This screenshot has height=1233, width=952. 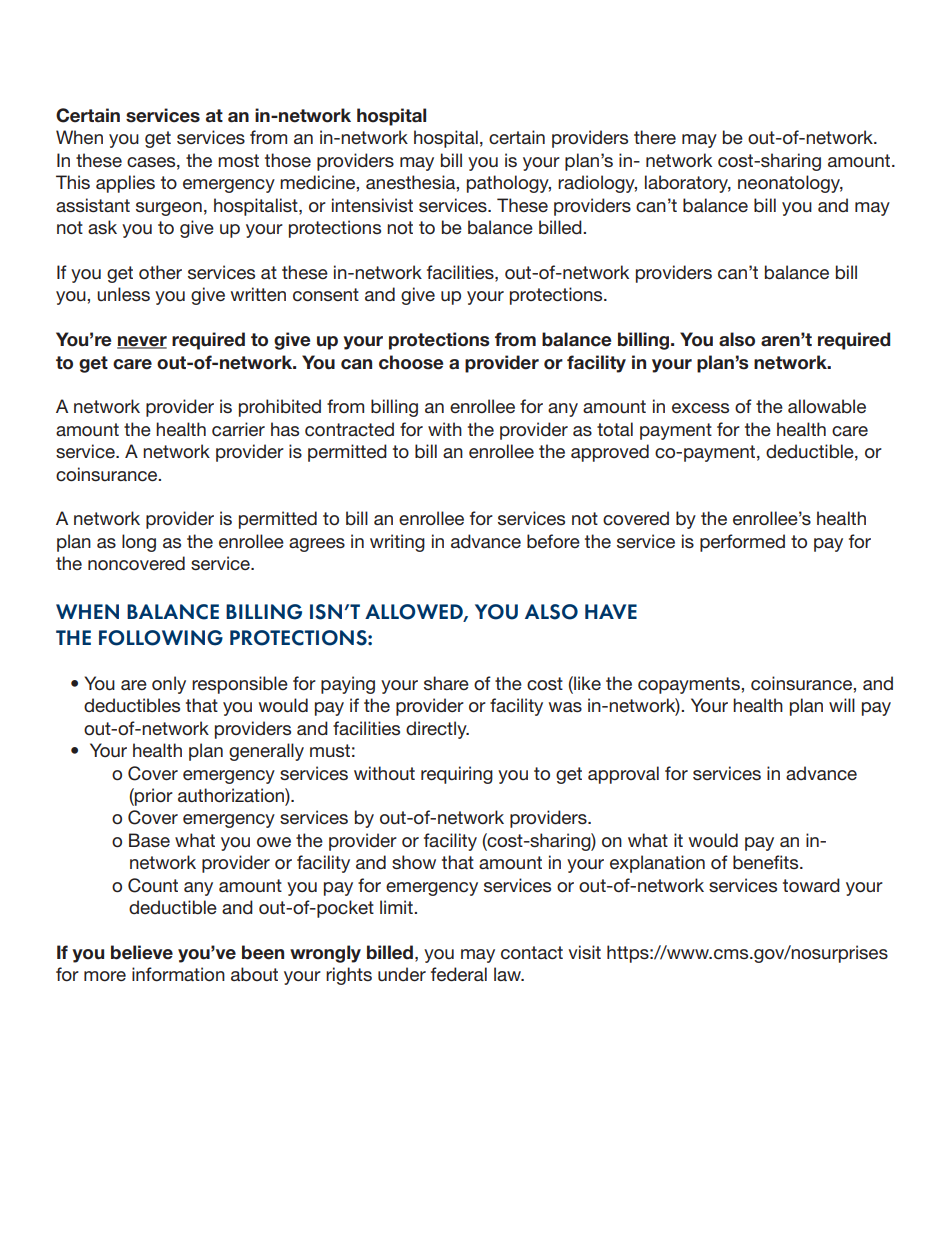 What do you see at coordinates (790, 184) in the screenshot?
I see `neonatology` at bounding box center [790, 184].
